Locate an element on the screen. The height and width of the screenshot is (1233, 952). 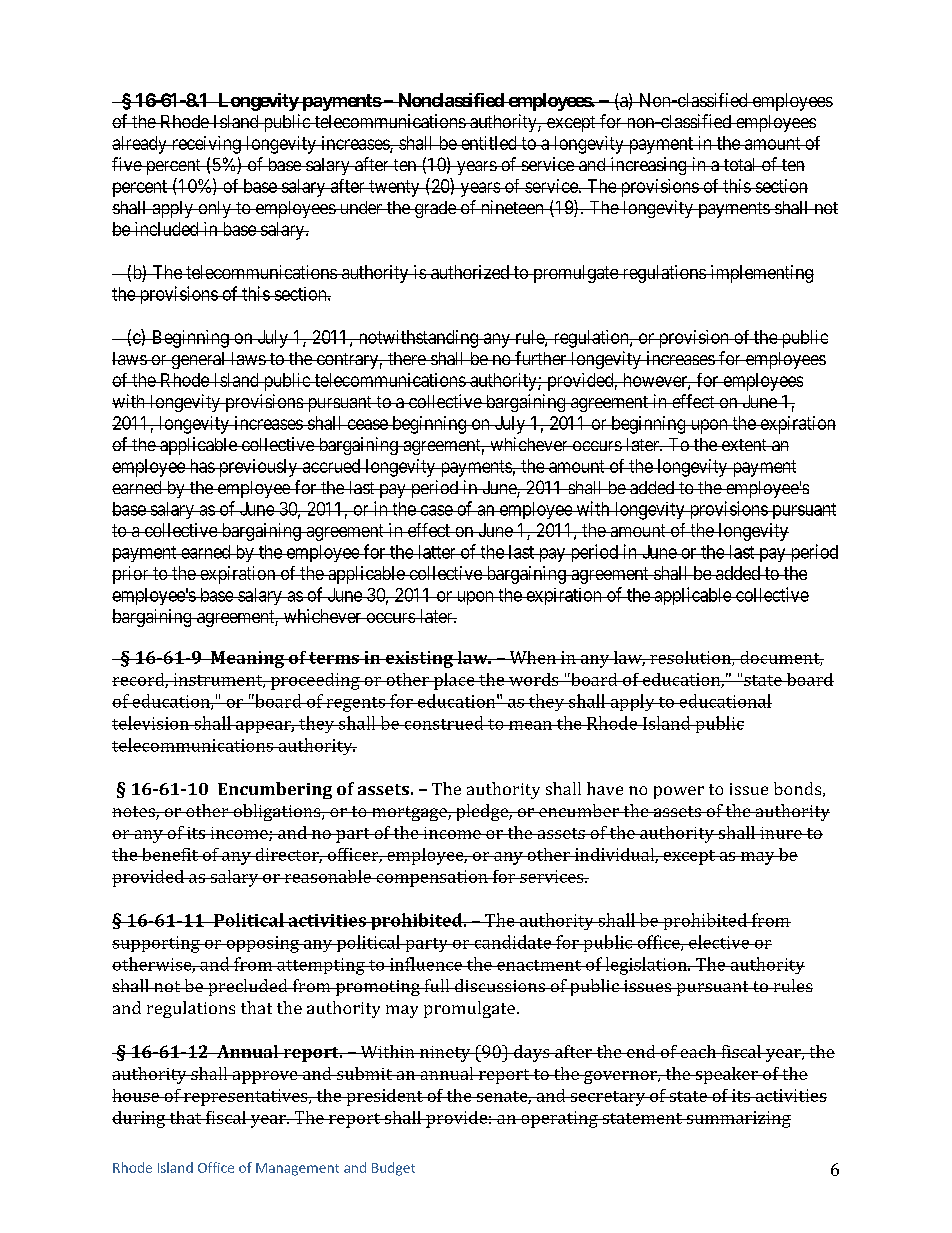
has is located at coordinates (201, 466).
